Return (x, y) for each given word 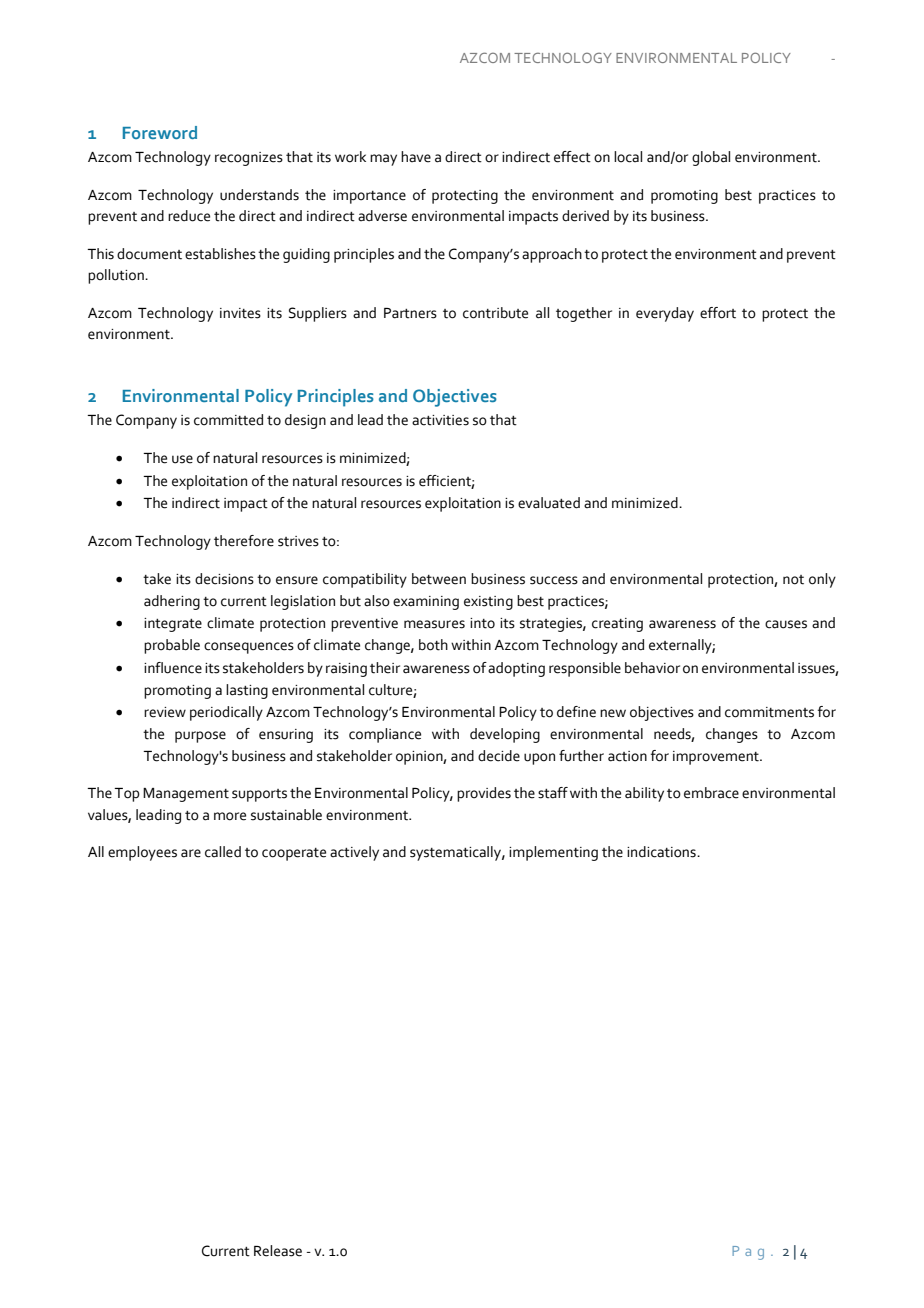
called (223, 852)
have (416, 157)
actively (354, 853)
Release (278, 1251)
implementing (553, 853)
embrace (711, 793)
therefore (244, 541)
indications (662, 852)
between (439, 579)
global (711, 158)
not (793, 580)
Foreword (160, 132)
